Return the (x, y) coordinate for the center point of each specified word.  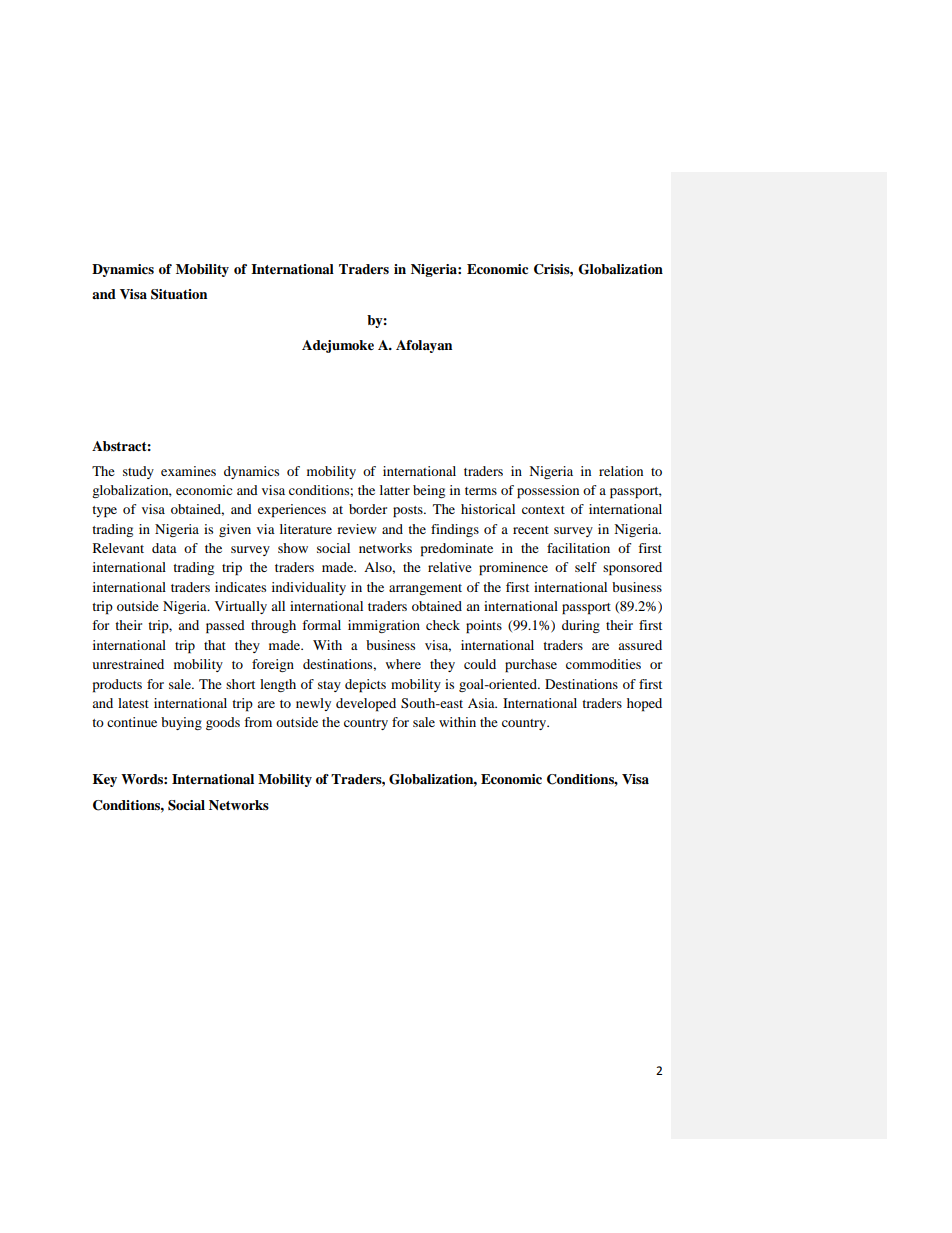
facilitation (578, 548)
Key (105, 780)
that (215, 645)
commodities (603, 664)
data (164, 548)
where (403, 664)
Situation (179, 294)
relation (621, 471)
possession (548, 492)
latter (395, 490)
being (429, 491)
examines (188, 471)
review (357, 529)
